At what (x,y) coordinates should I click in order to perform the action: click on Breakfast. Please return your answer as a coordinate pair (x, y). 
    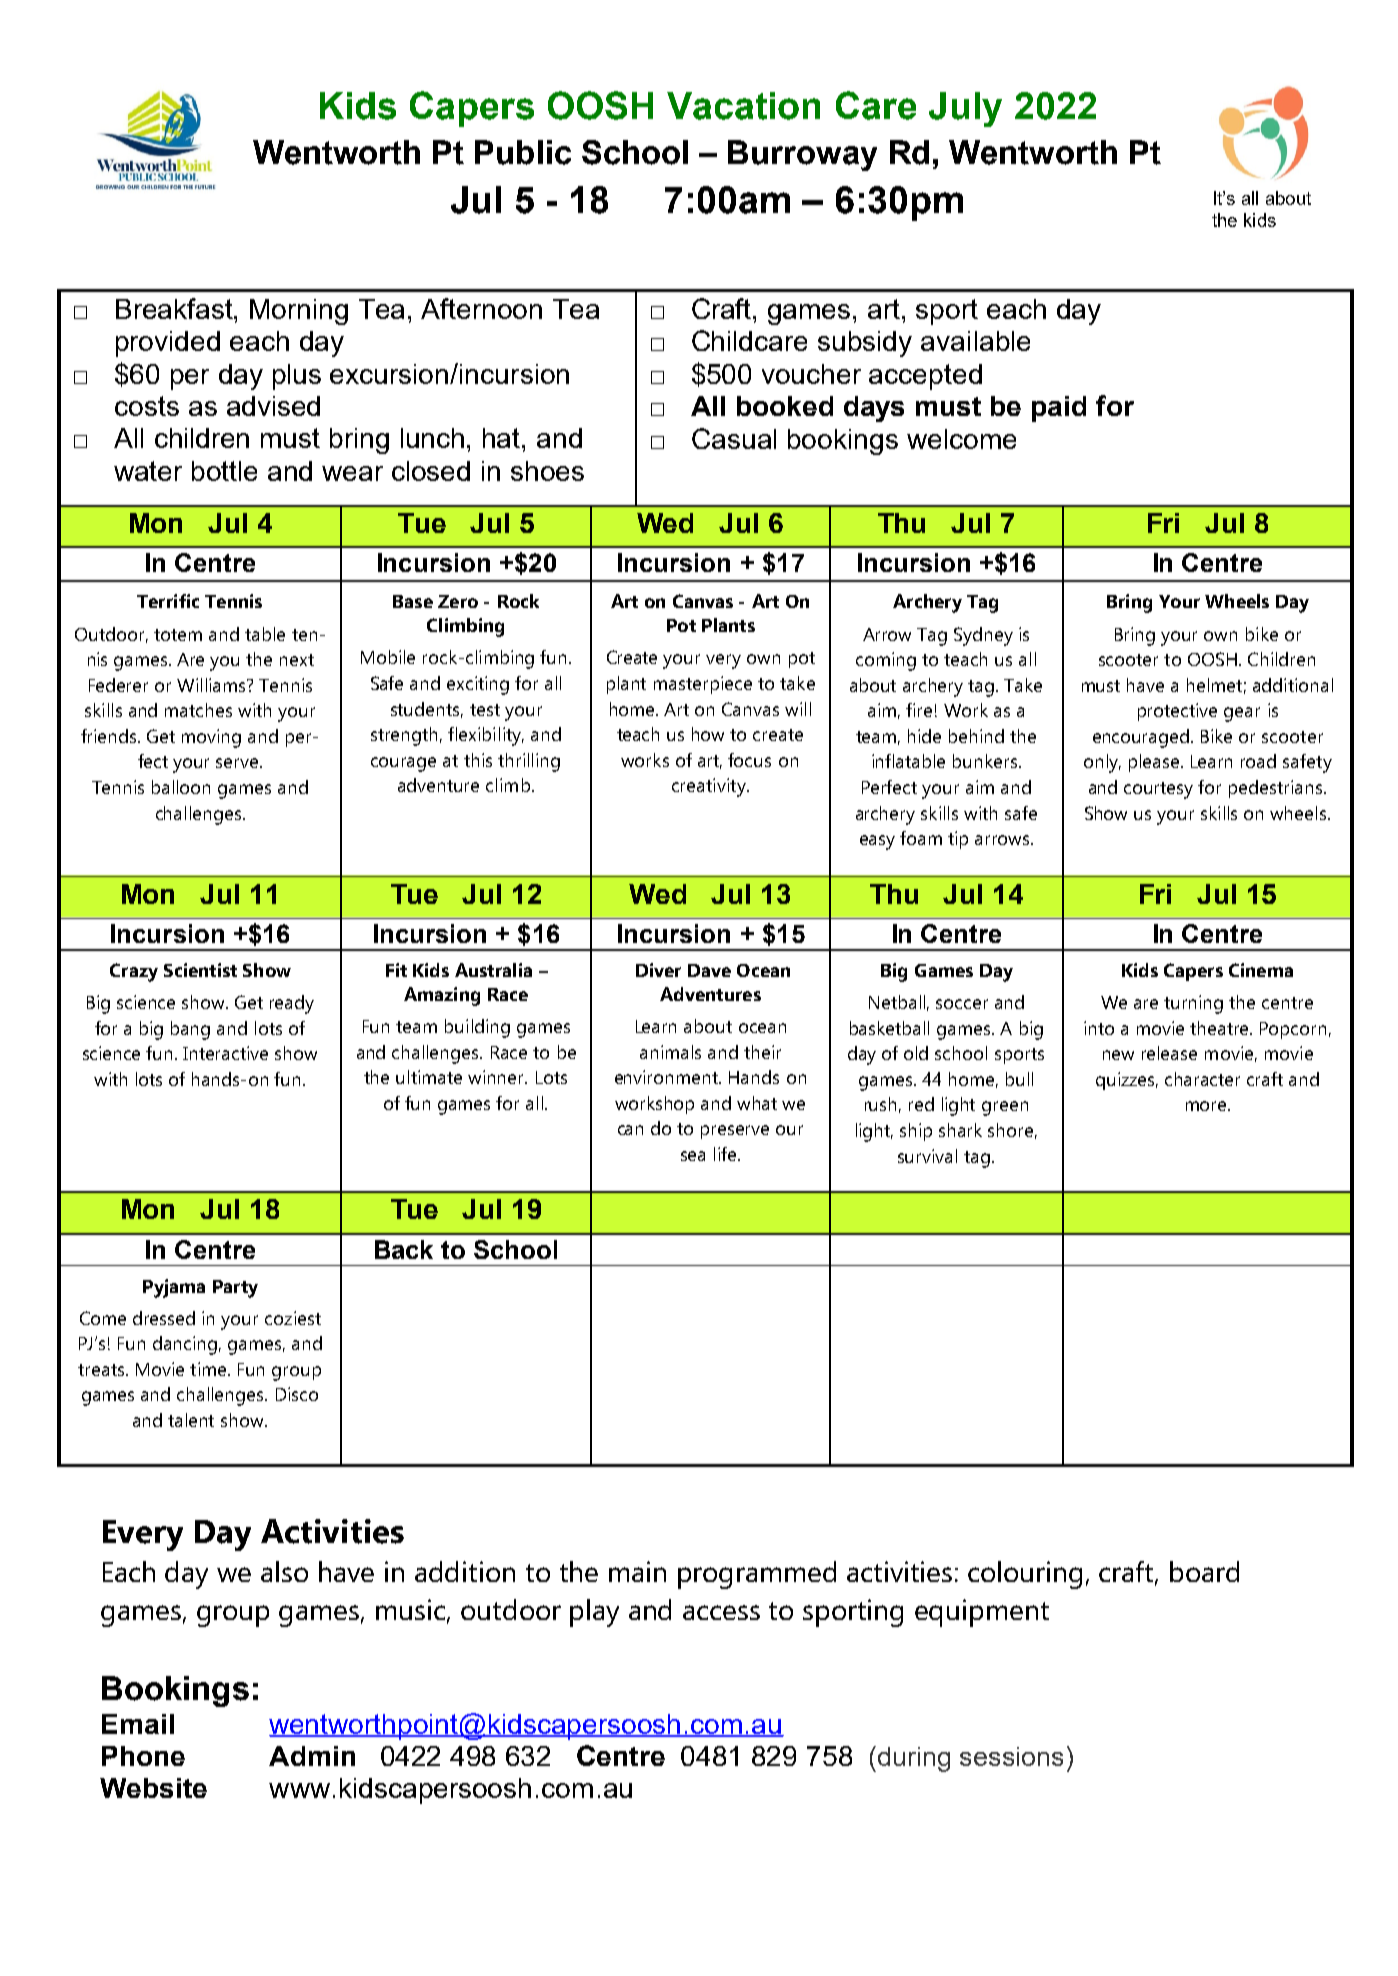
    Looking at the image, I should click on (176, 308).
